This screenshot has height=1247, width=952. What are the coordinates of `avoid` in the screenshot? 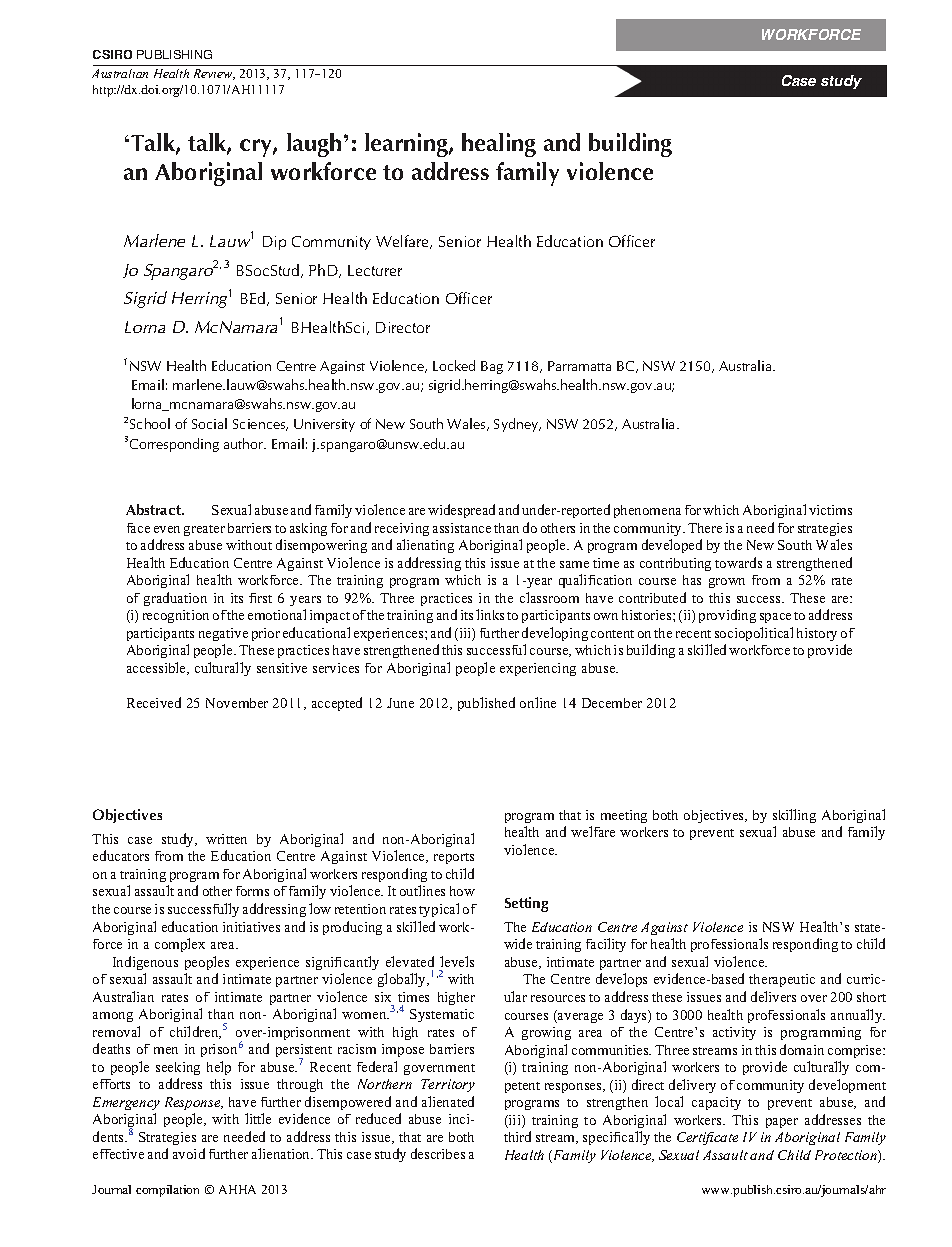 It's located at (189, 1153).
